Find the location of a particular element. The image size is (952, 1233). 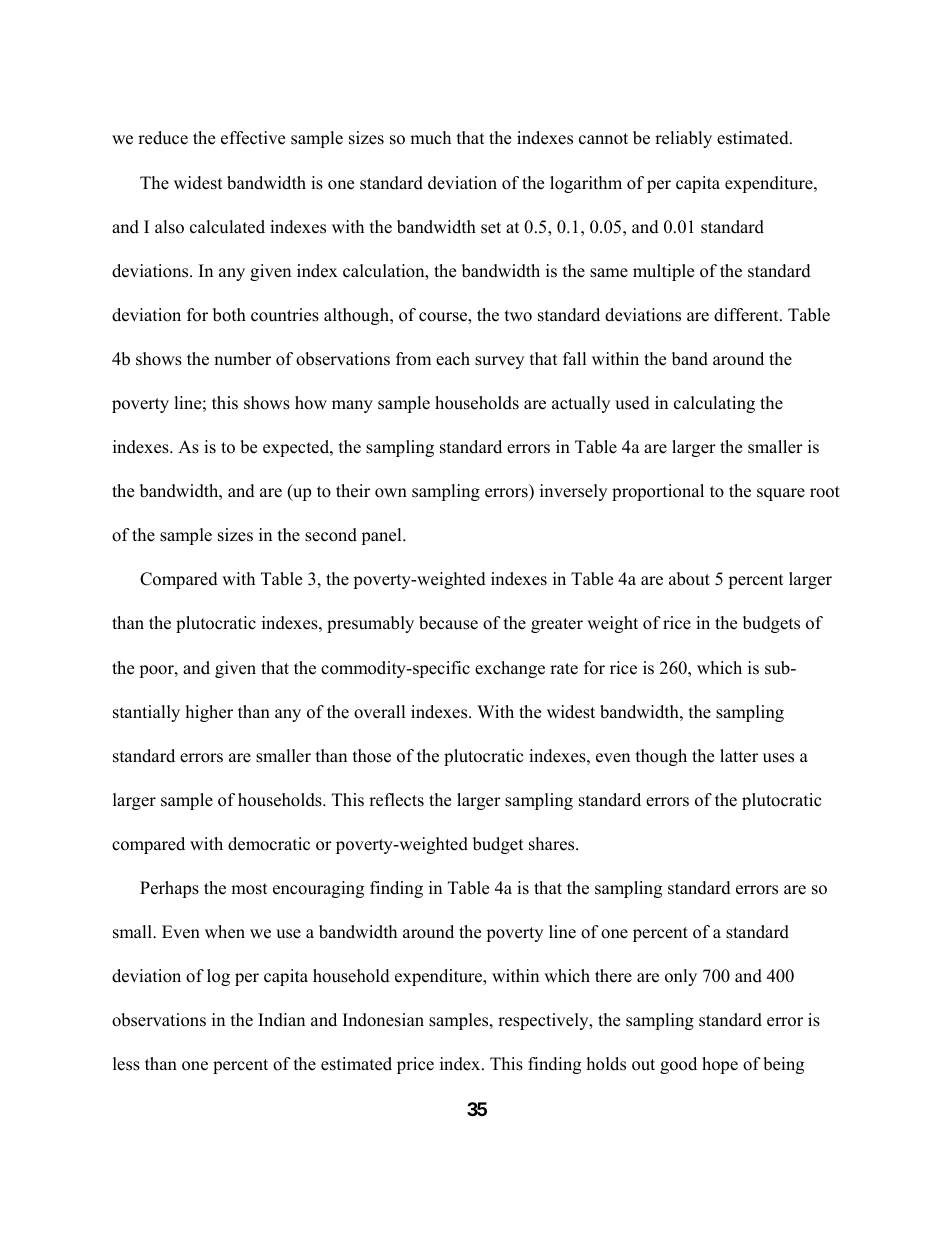

survey is located at coordinates (499, 362).
